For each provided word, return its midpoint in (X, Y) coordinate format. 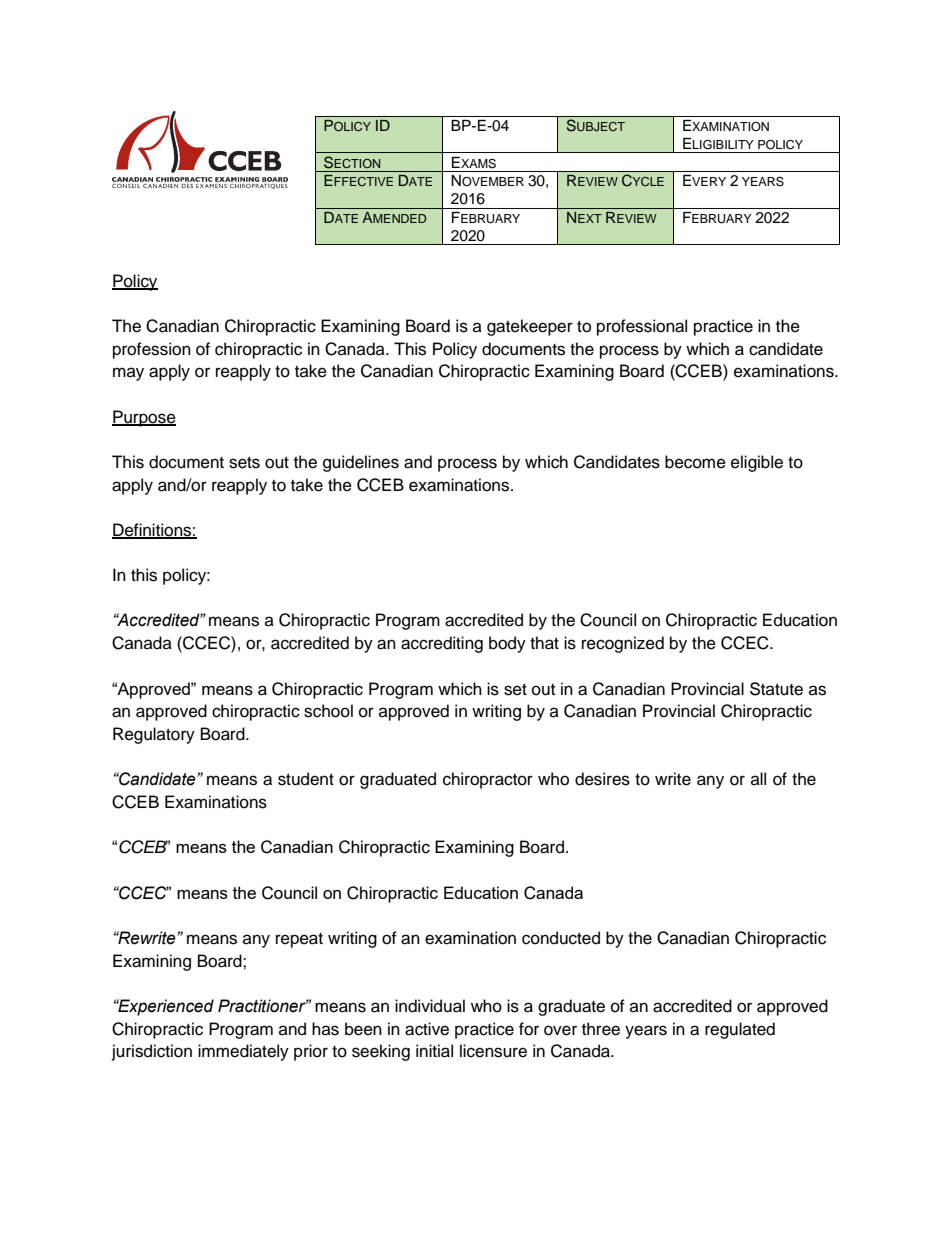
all (758, 778)
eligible (757, 463)
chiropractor (488, 780)
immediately (243, 1052)
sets (244, 463)
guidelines (361, 463)
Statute (776, 689)
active (427, 1029)
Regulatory (154, 735)
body (507, 644)
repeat (299, 940)
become (695, 462)
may (128, 374)
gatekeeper (530, 327)
